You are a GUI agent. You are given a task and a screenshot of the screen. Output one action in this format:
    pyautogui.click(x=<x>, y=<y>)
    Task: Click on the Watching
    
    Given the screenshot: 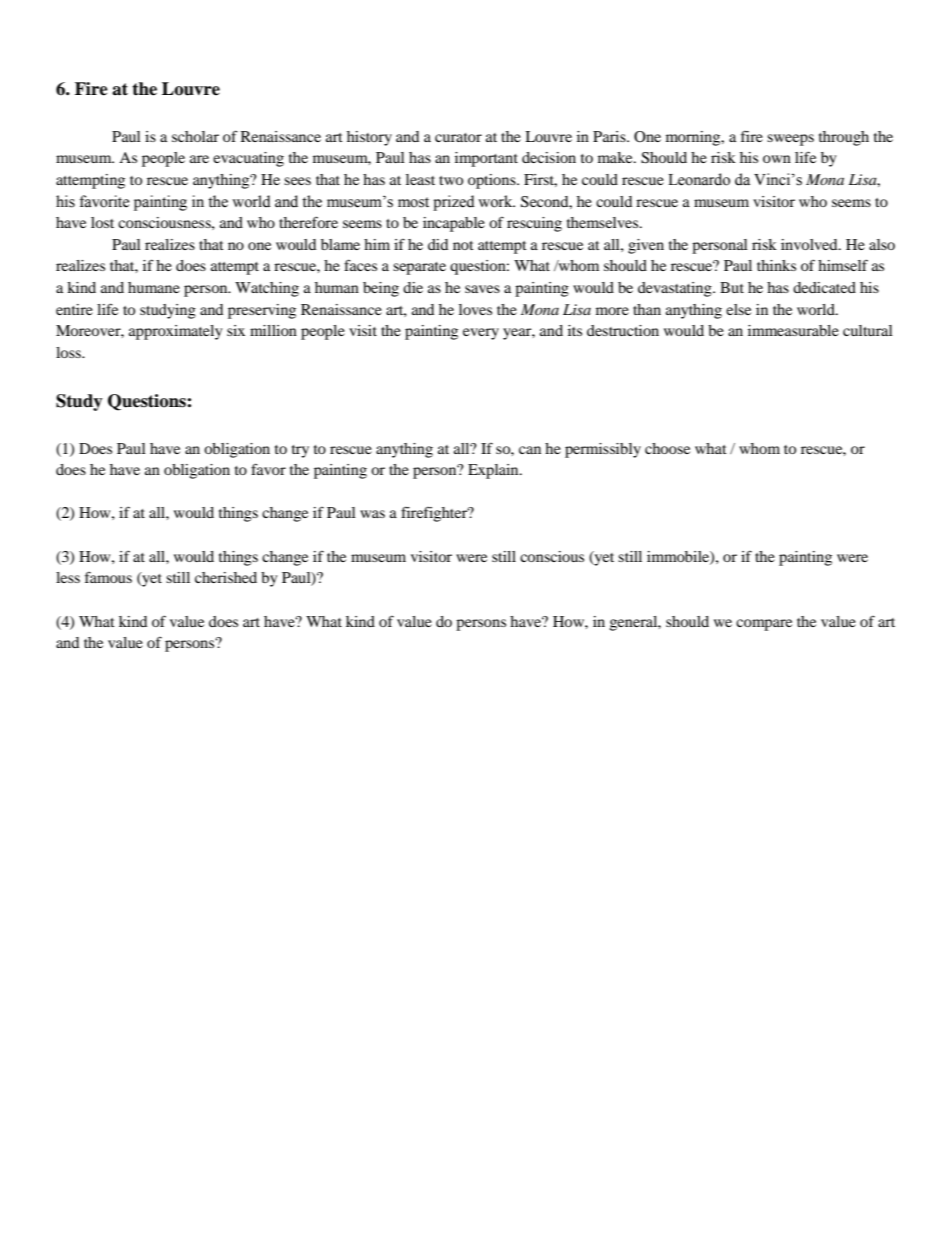 What is the action you would take?
    pyautogui.click(x=267, y=289)
